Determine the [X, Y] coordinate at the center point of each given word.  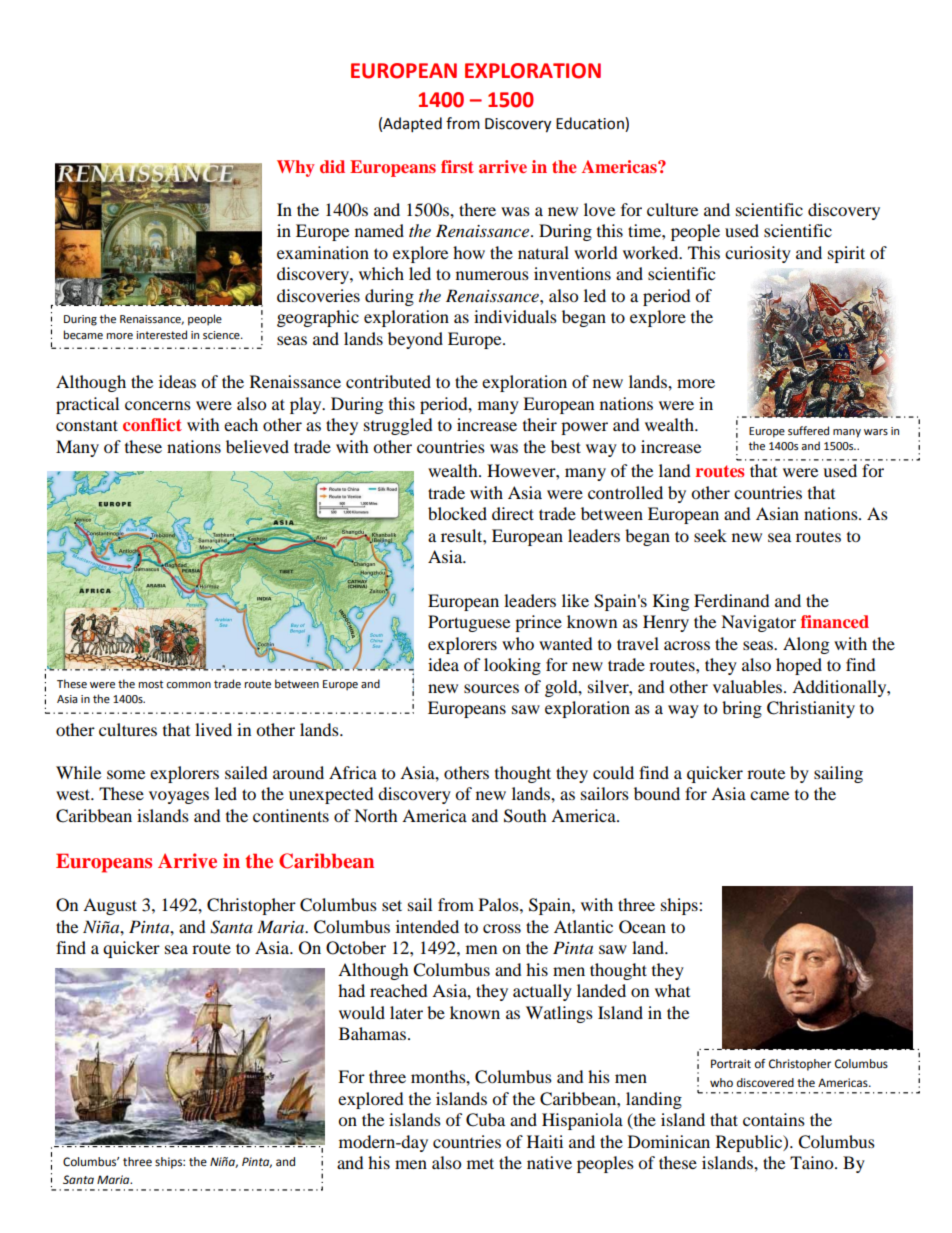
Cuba [485, 1120]
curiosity [758, 254]
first [457, 166]
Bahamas [372, 1033]
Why [296, 168]
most [151, 684]
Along [806, 645]
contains [774, 1119]
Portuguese [469, 623]
